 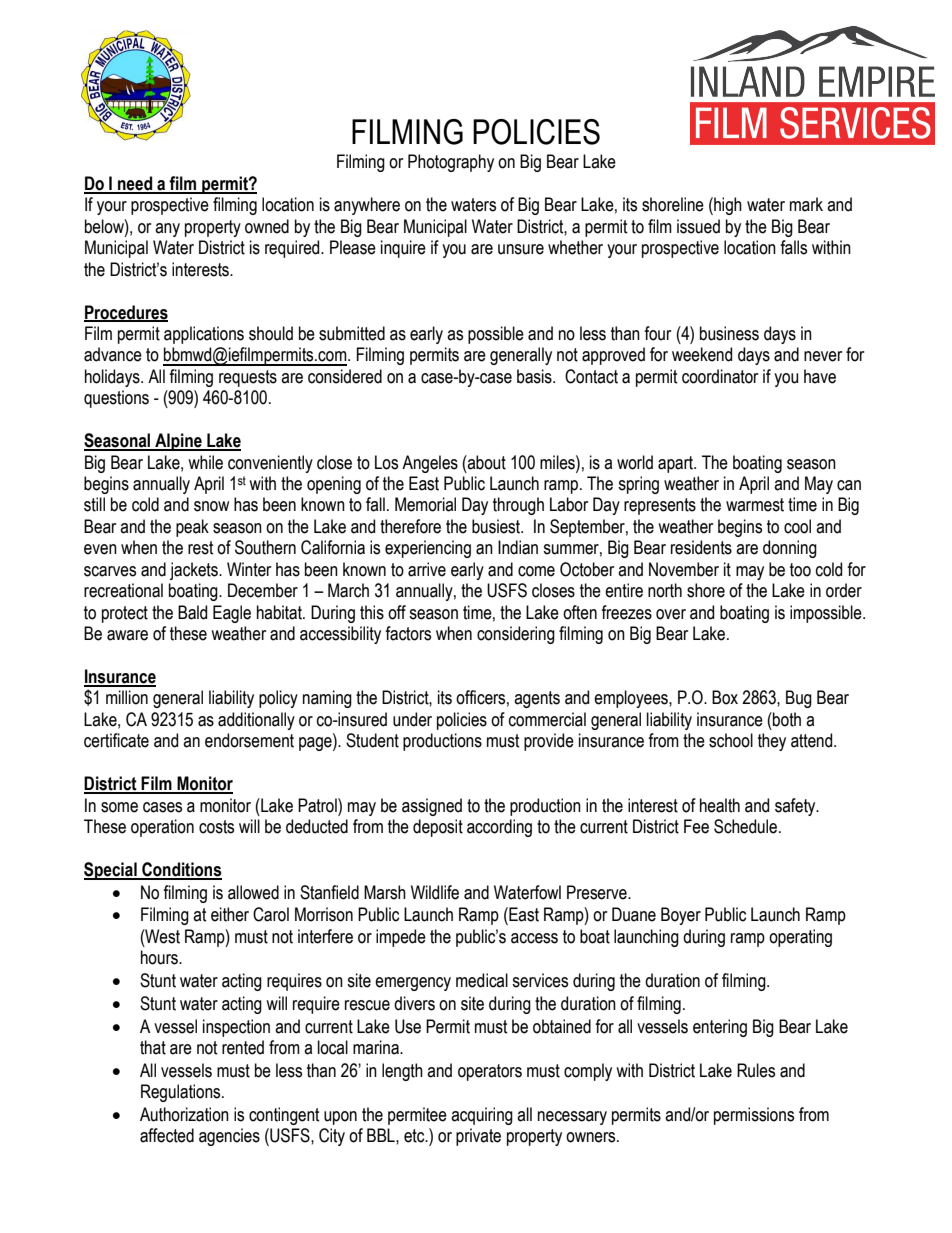 What do you see at coordinates (432, 807) in the screenshot?
I see `assigned` at bounding box center [432, 807].
